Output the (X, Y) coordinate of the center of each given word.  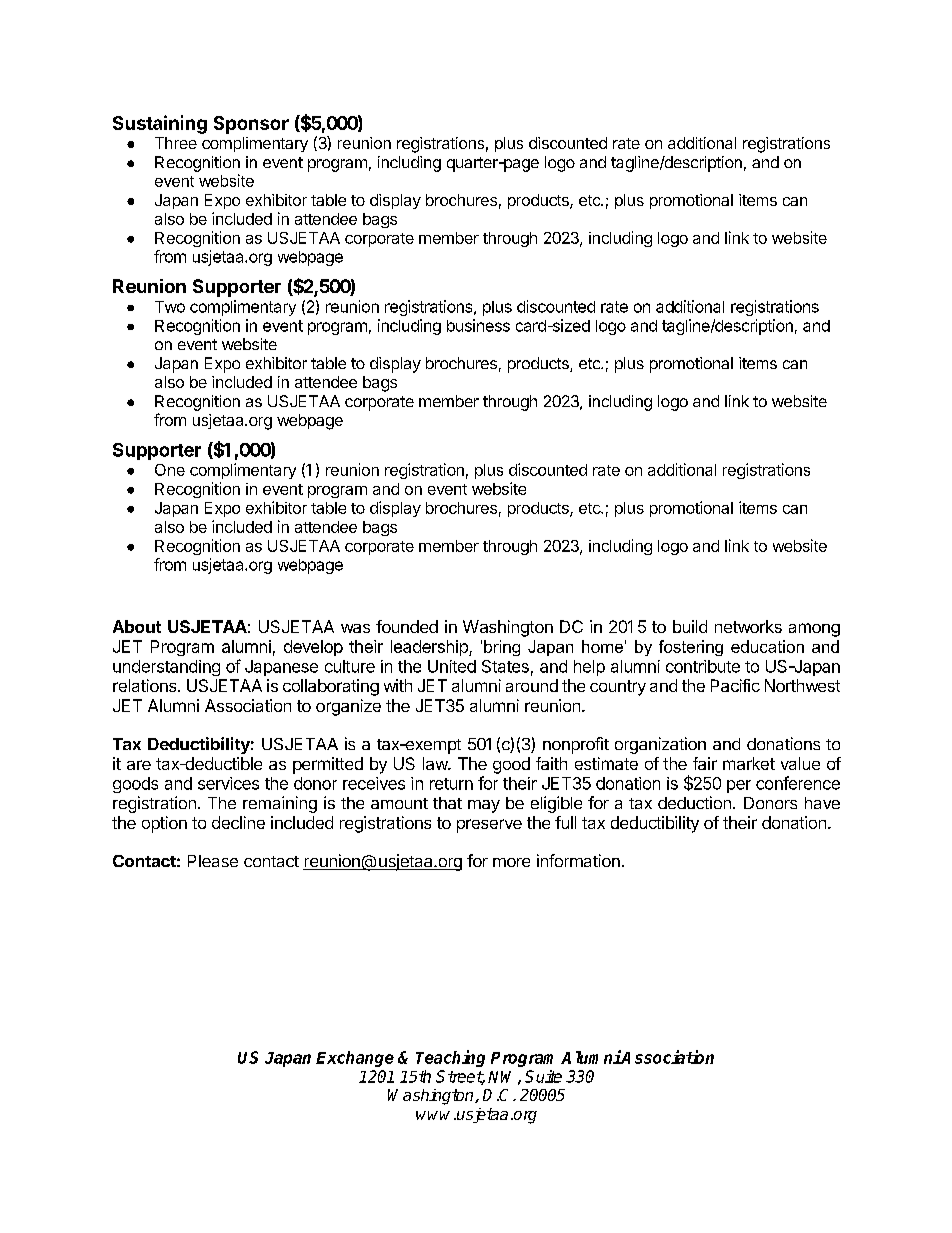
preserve (489, 826)
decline (238, 822)
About (137, 626)
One (170, 470)
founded (407, 626)
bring (502, 648)
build (690, 626)
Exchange (355, 1059)
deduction (694, 802)
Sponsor (251, 125)
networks (748, 626)
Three (176, 143)
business (478, 325)
